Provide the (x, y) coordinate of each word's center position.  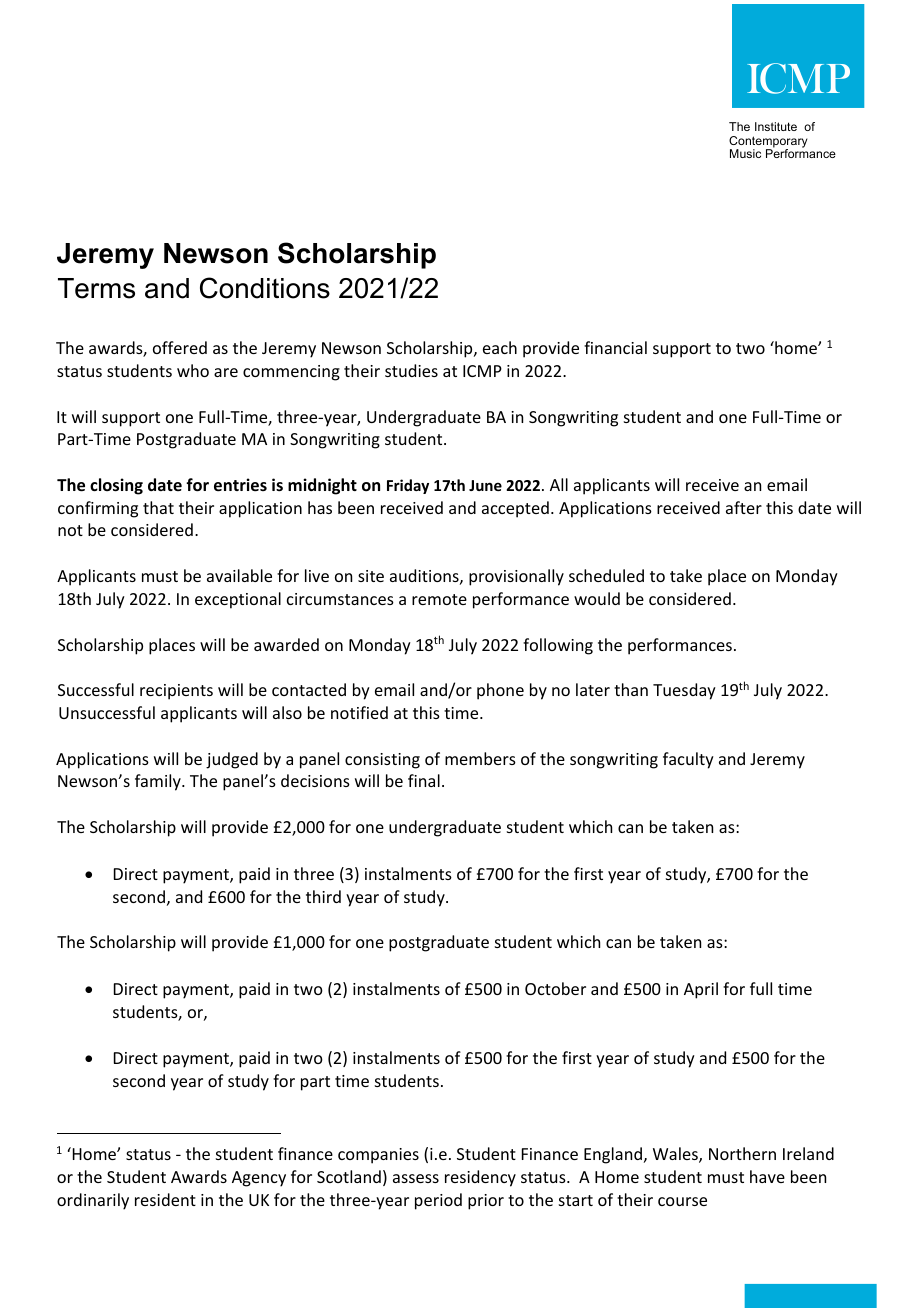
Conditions (265, 288)
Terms (96, 288)
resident (165, 1199)
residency (480, 1178)
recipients (176, 692)
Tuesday (684, 691)
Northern (742, 1153)
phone (500, 691)
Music (745, 153)
